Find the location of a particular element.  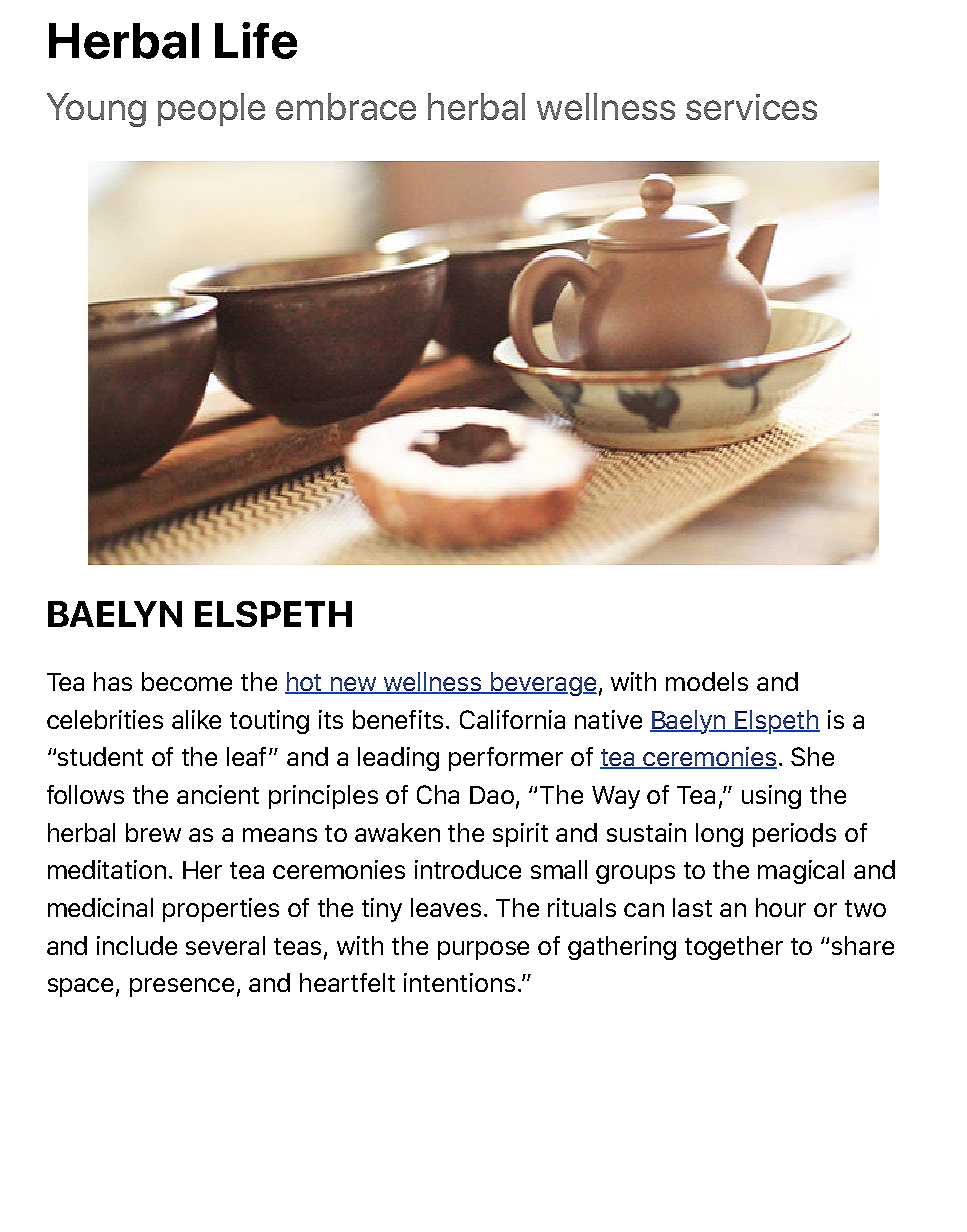

people is located at coordinates (211, 109).
